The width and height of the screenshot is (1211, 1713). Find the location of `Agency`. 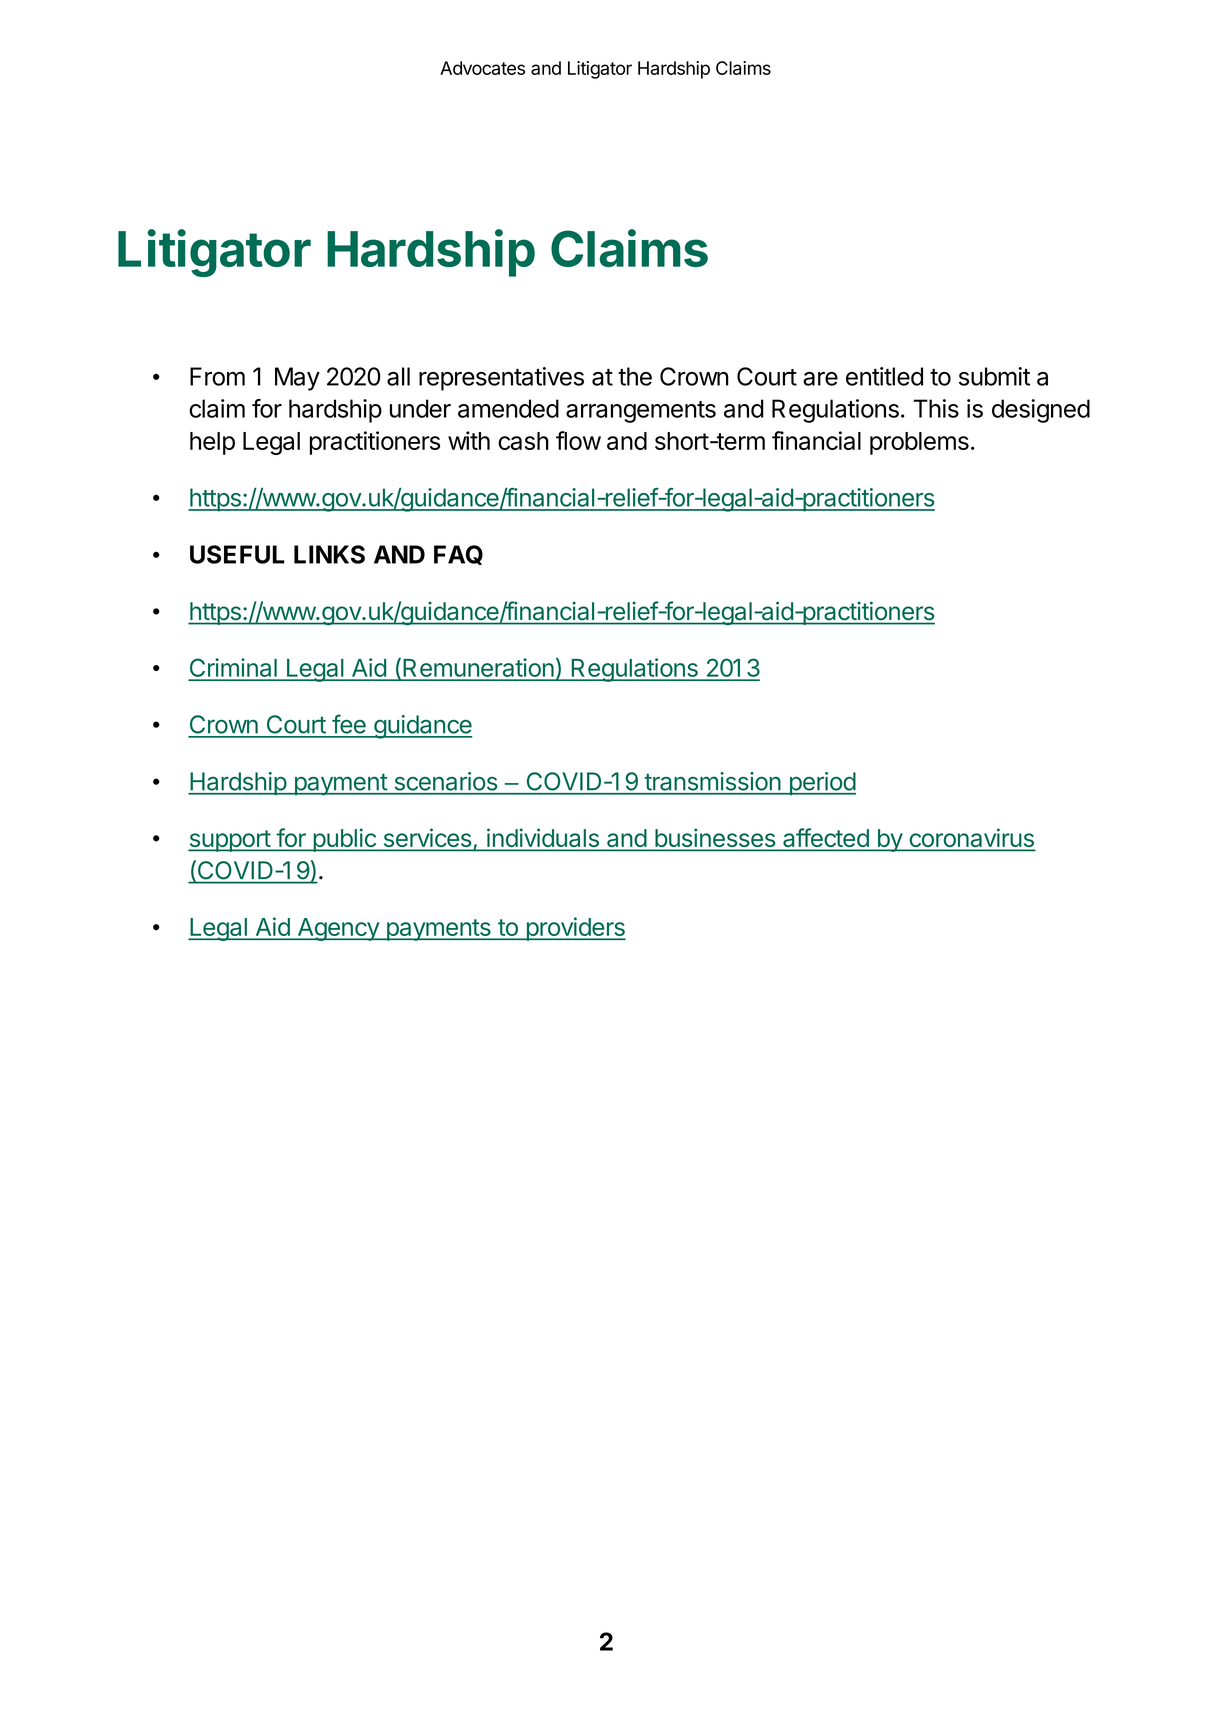

Agency is located at coordinates (338, 929).
